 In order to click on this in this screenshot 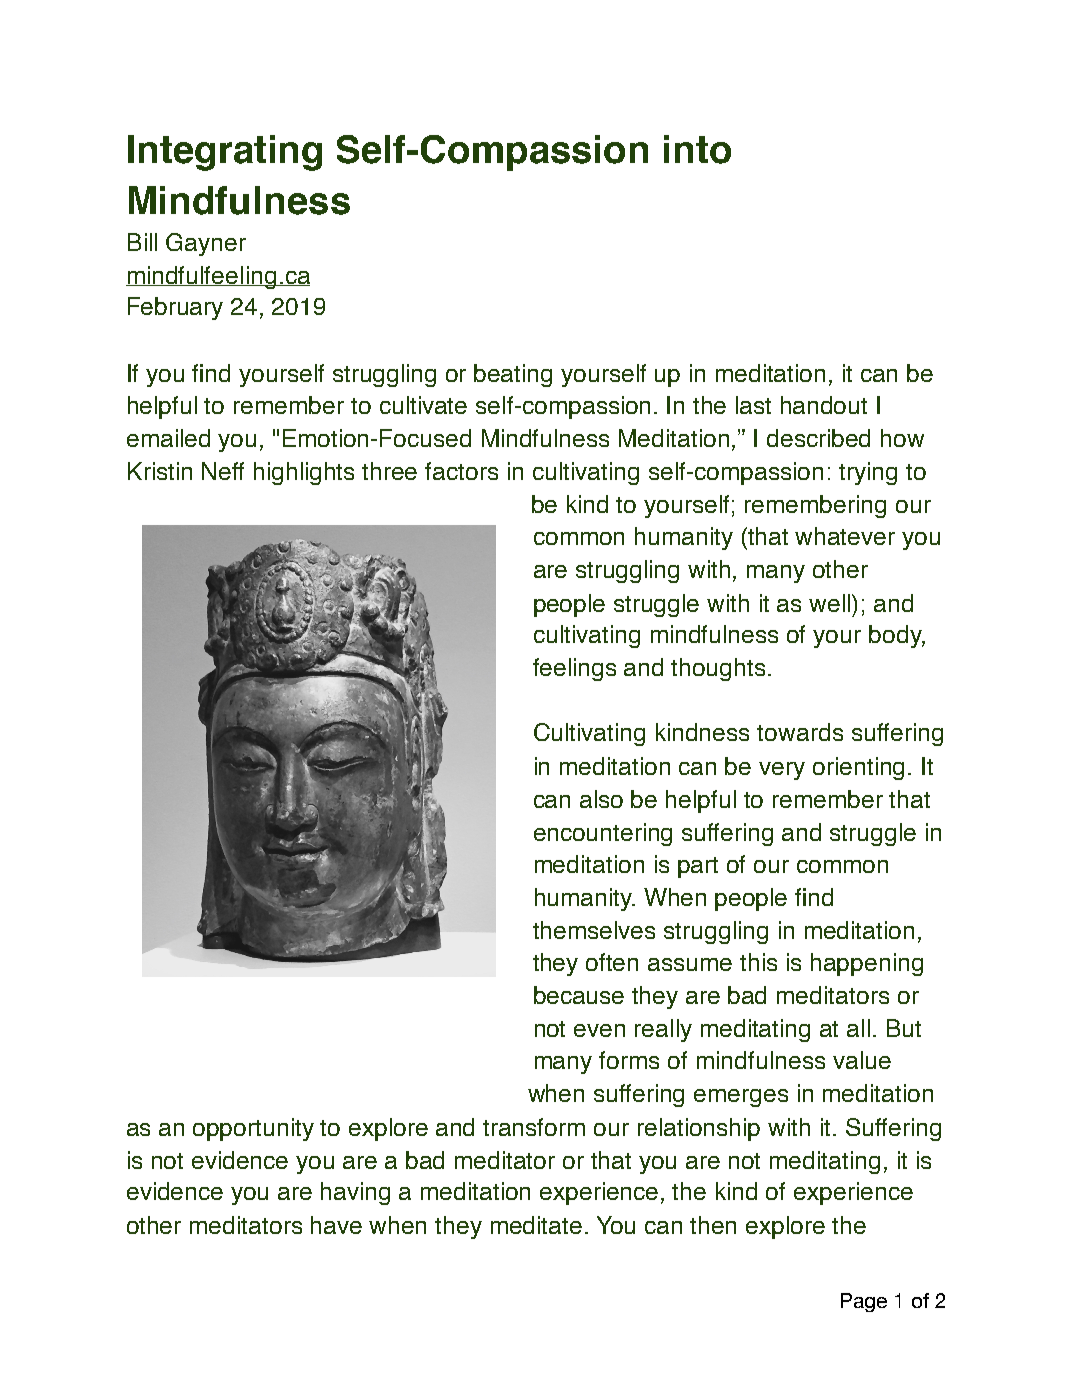, I will do `click(758, 962)`.
